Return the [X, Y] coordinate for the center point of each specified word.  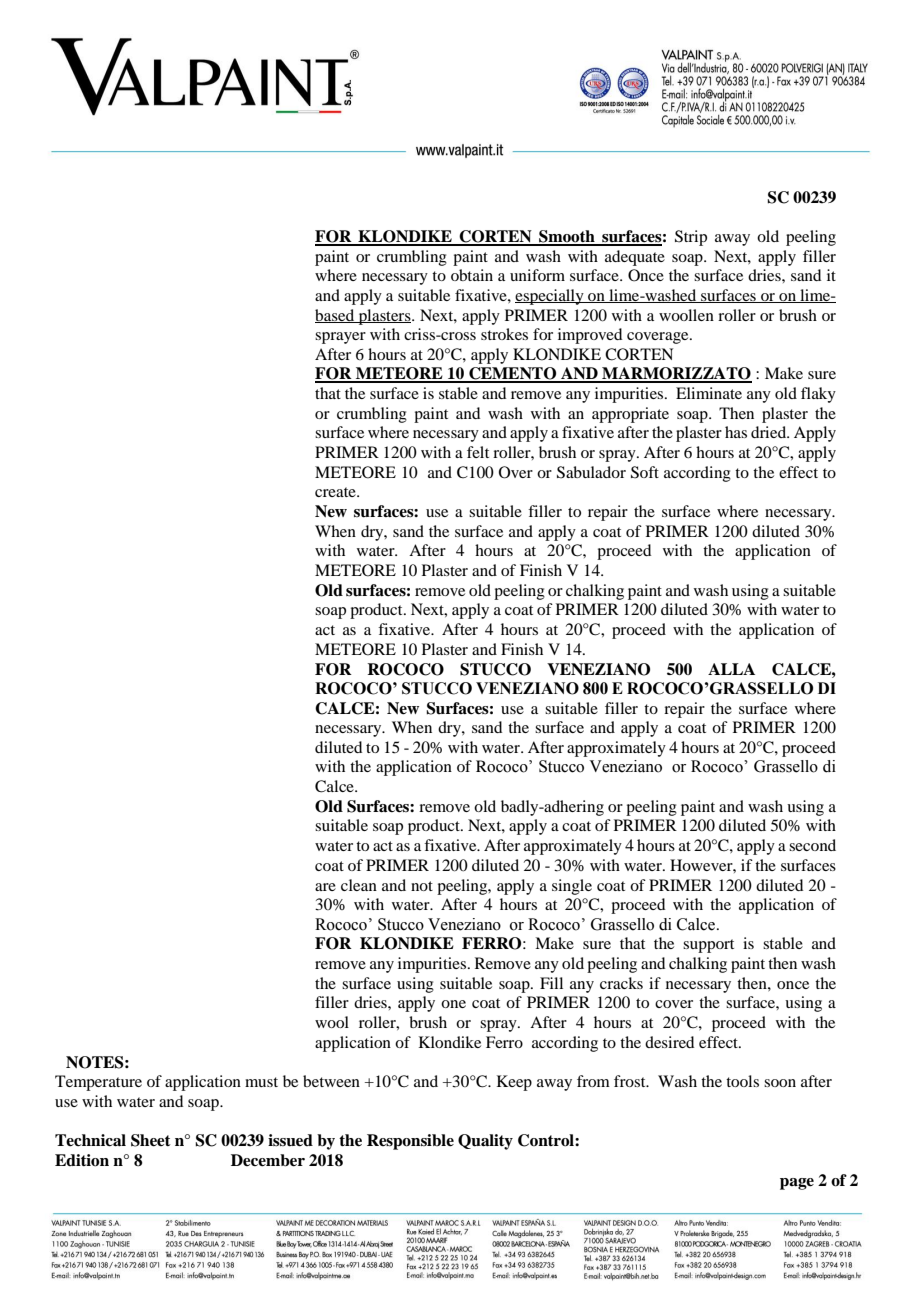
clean [359, 885]
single [572, 887]
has [736, 432]
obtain [472, 275]
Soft [645, 472]
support [708, 946]
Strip [691, 238]
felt [478, 452]
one [453, 1004]
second [812, 845]
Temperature [98, 1083]
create [336, 492]
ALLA [731, 669]
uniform [537, 275]
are [325, 887]
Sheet [151, 1140]
